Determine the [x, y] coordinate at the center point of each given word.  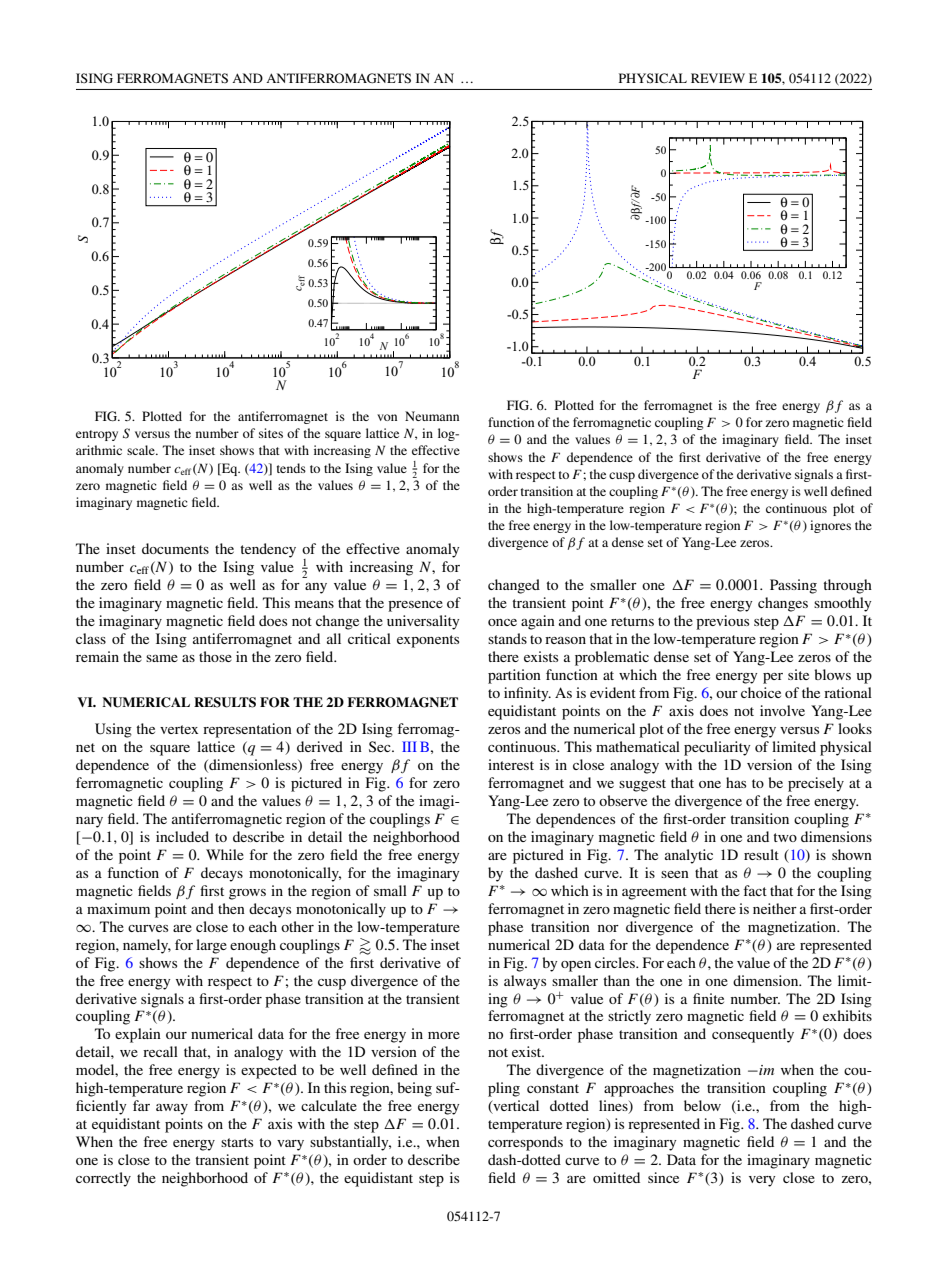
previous [722, 622]
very [762, 1181]
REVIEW [718, 78]
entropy [97, 435]
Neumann [432, 416]
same [162, 658]
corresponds [525, 1143]
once [502, 622]
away [172, 1109]
